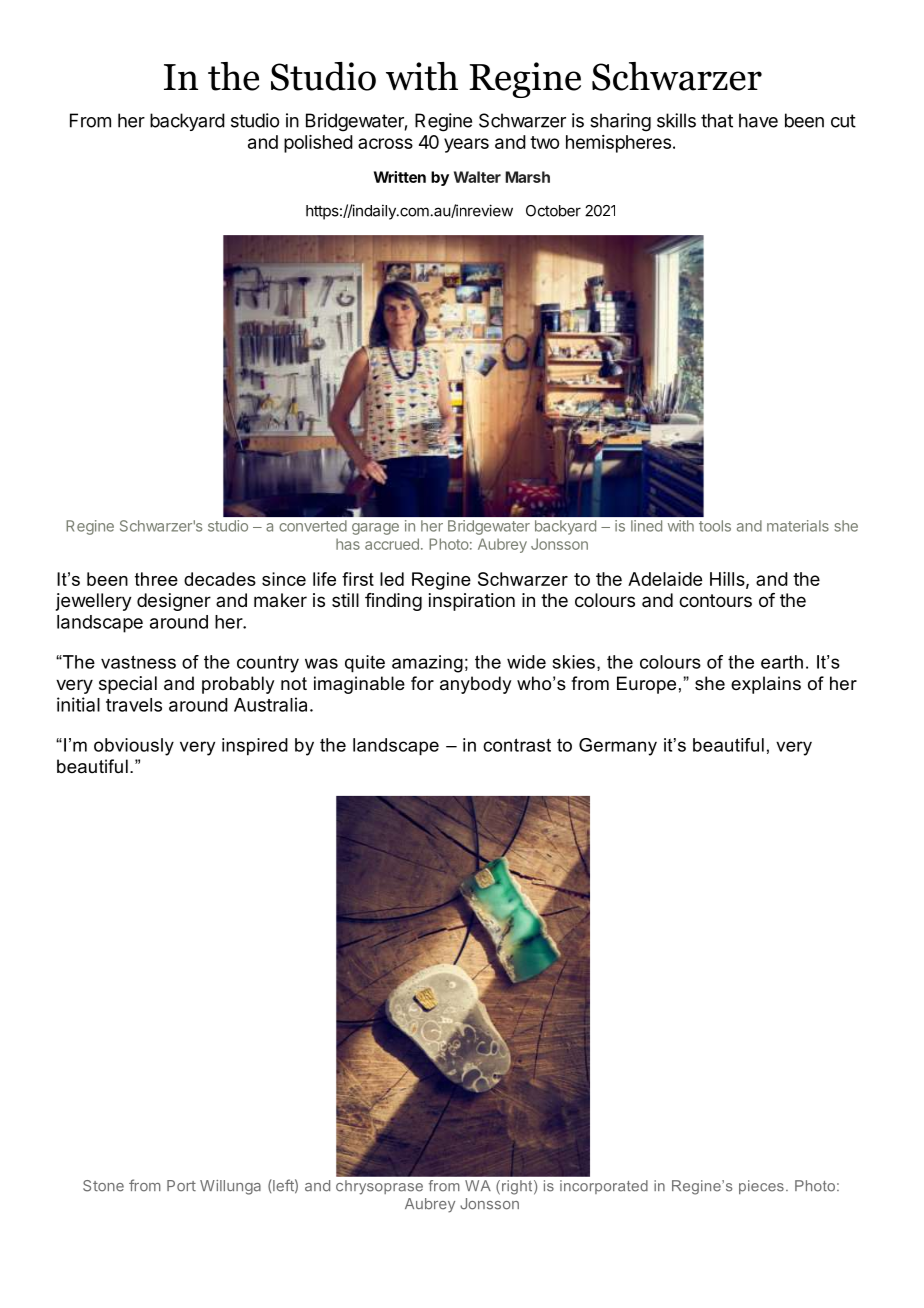 This screenshot has width=924, height=1308. I want to click on have, so click(758, 120).
